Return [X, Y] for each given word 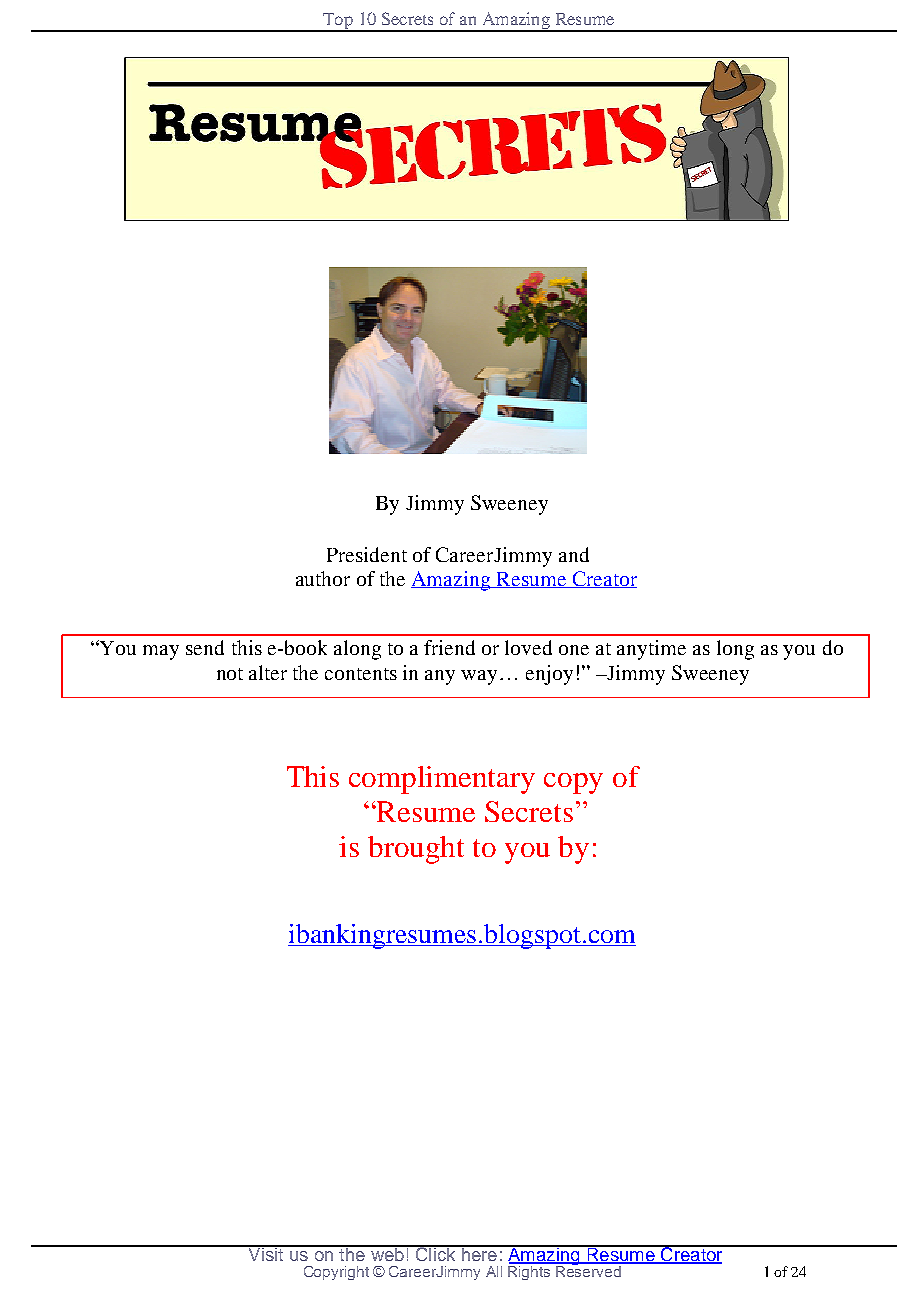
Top [338, 22]
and [574, 554]
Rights [530, 1271]
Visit [266, 1253]
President [367, 554]
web [387, 1253]
